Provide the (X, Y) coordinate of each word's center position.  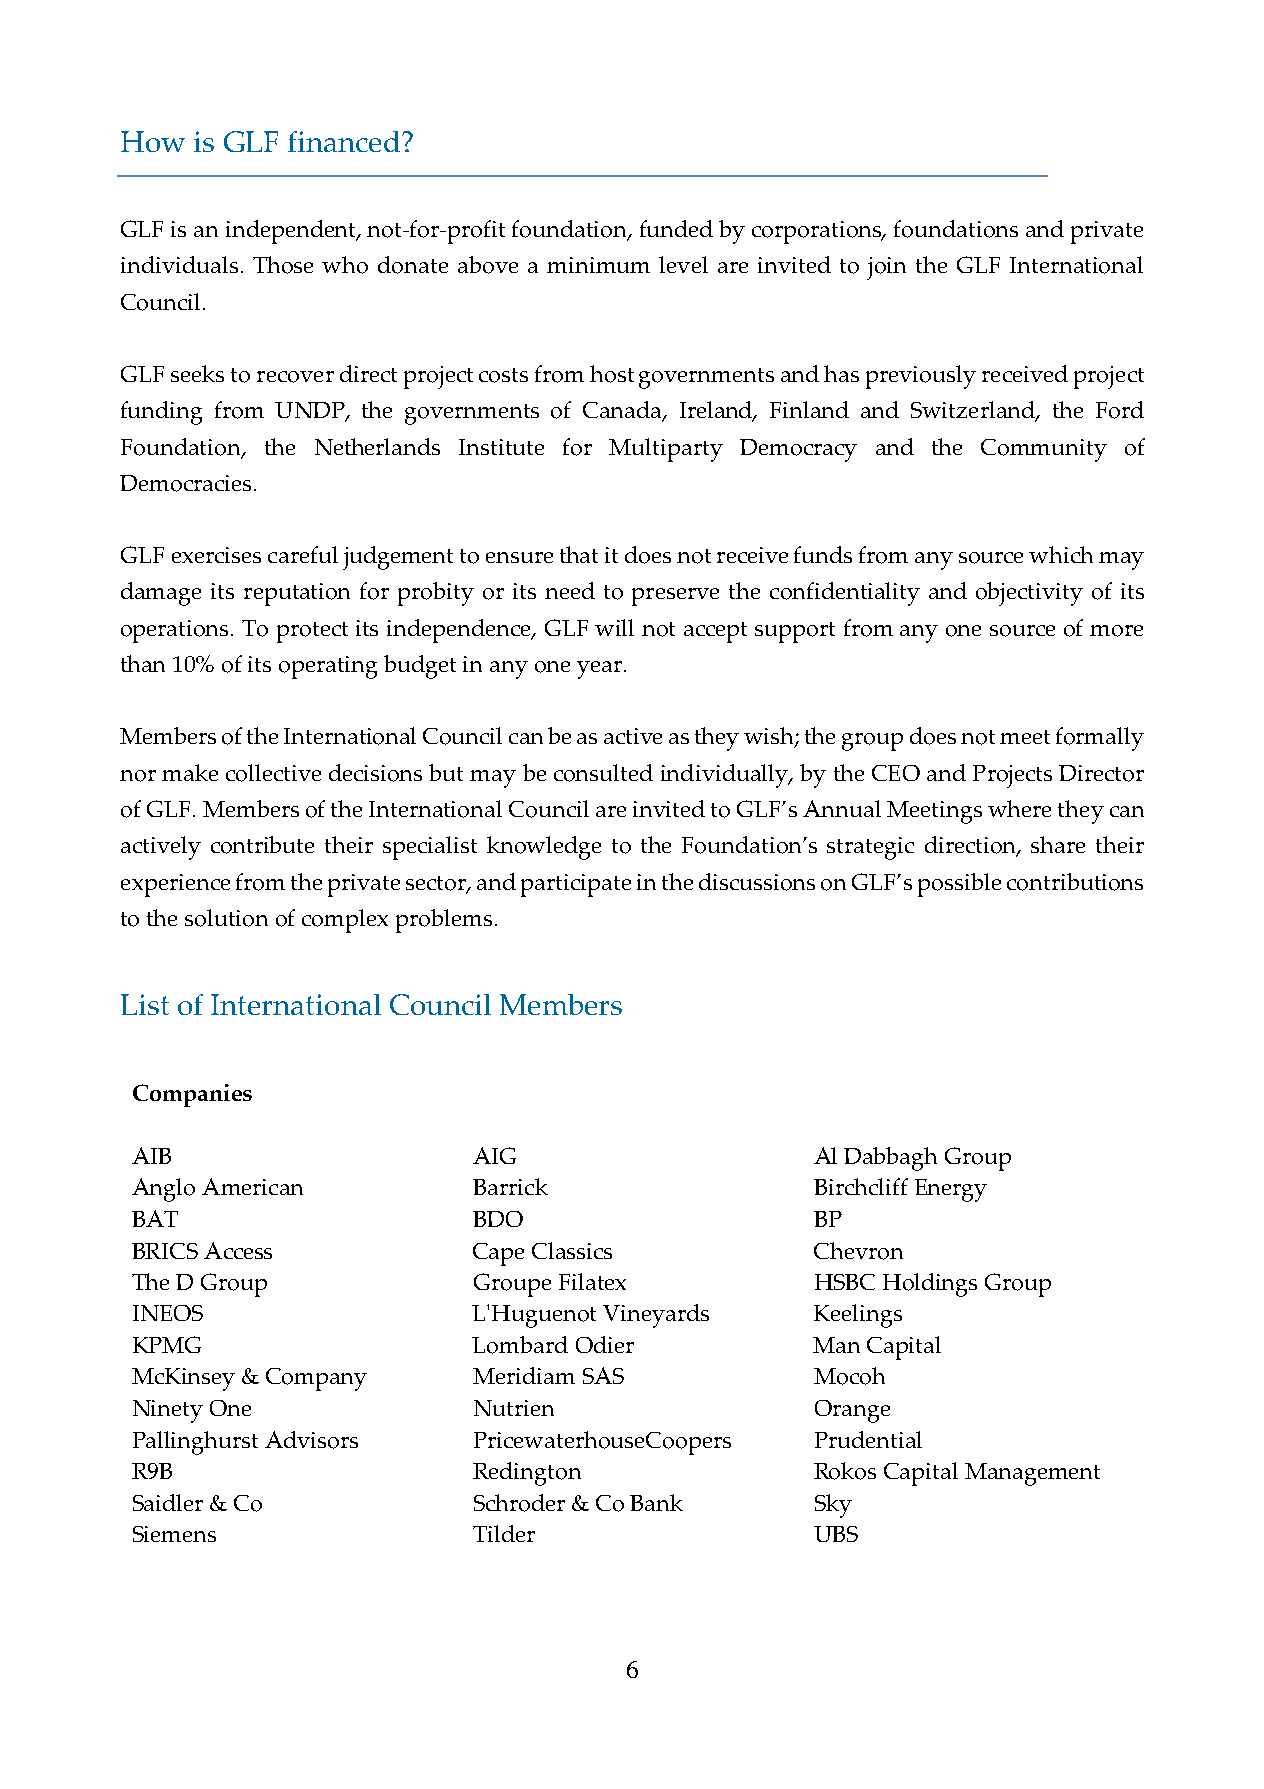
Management (1032, 1474)
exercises (216, 555)
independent (292, 232)
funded (676, 228)
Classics (572, 1250)
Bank (656, 1502)
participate (576, 885)
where (1019, 808)
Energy (951, 1190)
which (1061, 554)
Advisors (311, 1440)
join (886, 268)
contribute (262, 845)
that (579, 554)
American (252, 1186)
